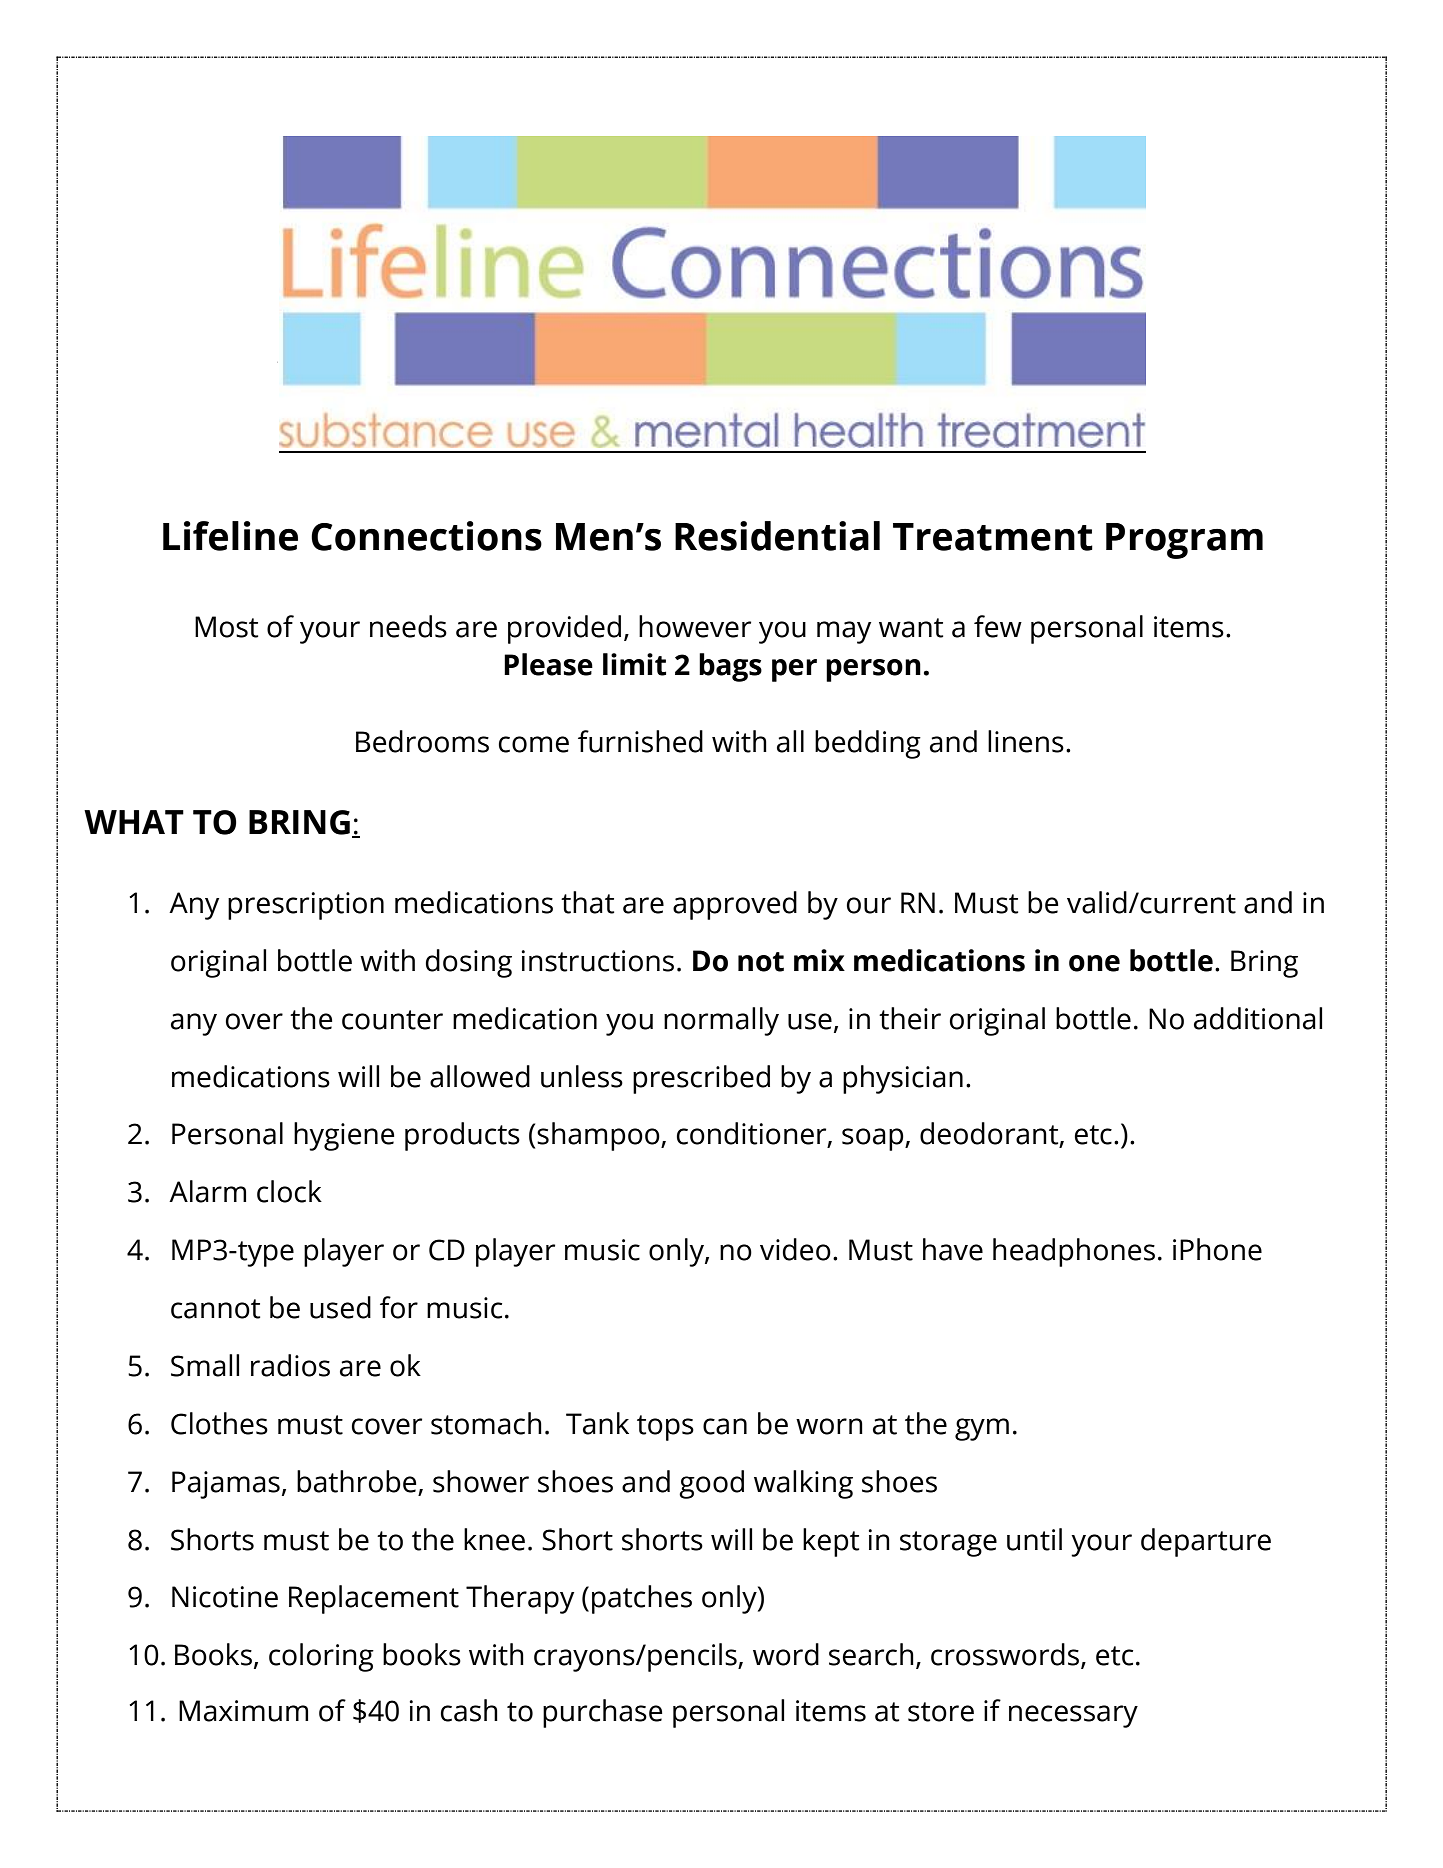 The height and width of the screenshot is (1868, 1443). What do you see at coordinates (701, 1079) in the screenshot?
I see `prescribed` at bounding box center [701, 1079].
